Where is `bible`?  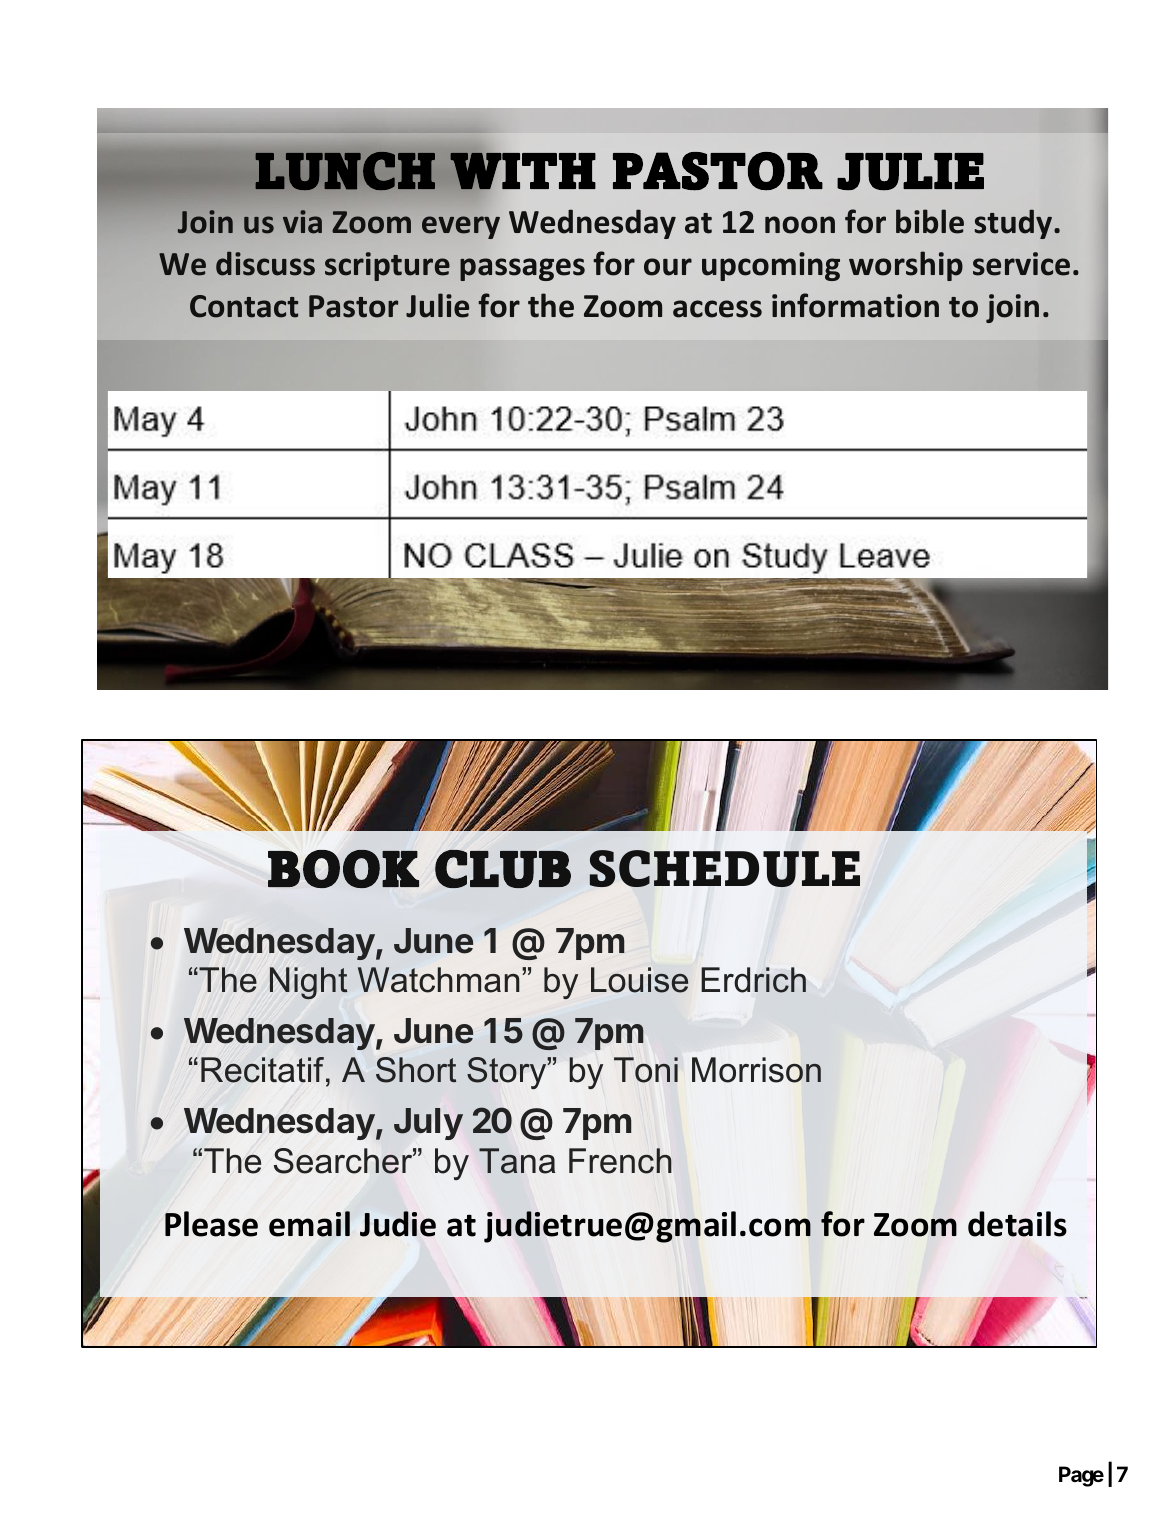 bible is located at coordinates (930, 221).
